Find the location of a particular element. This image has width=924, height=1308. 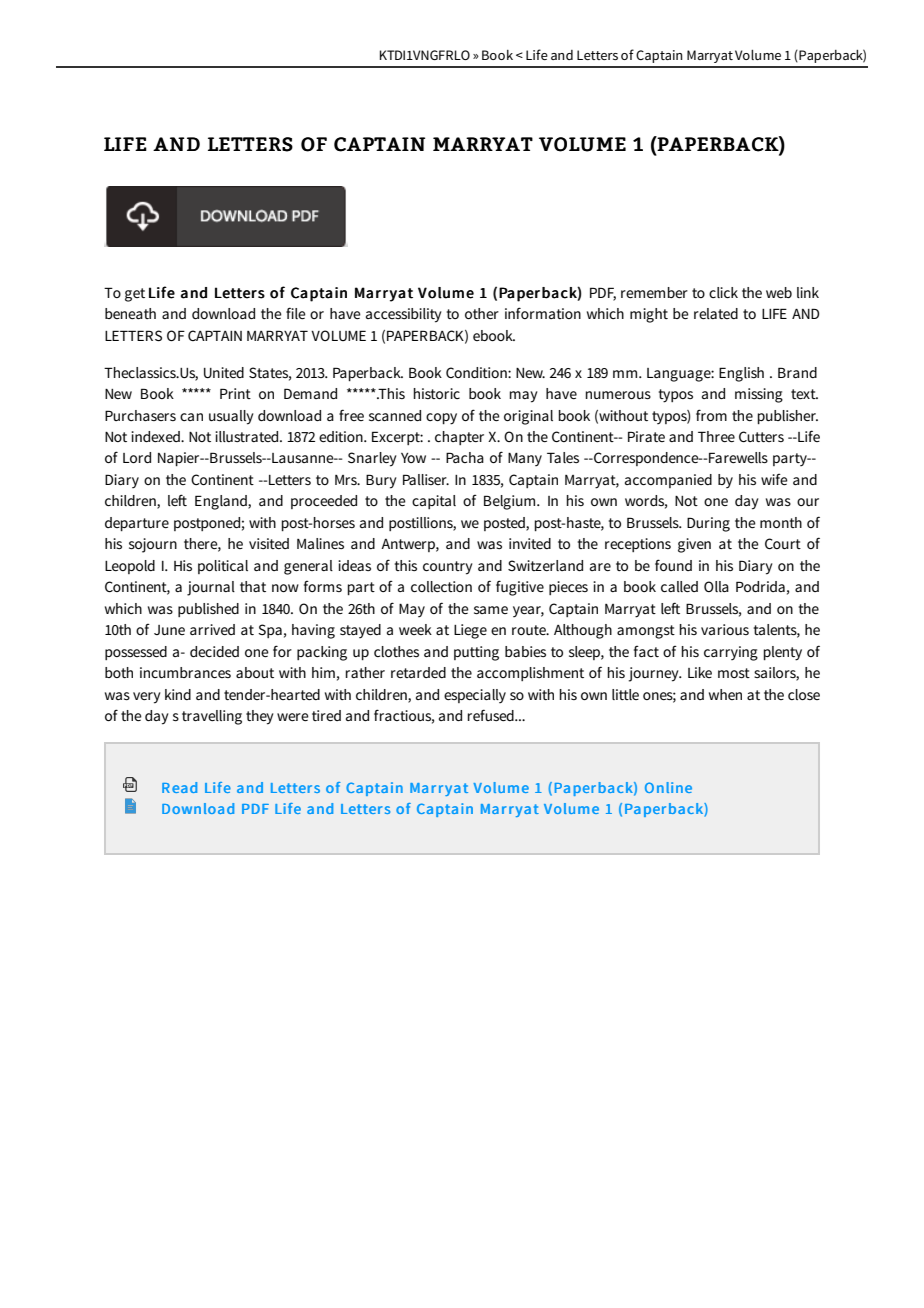

political is located at coordinates (223, 567).
